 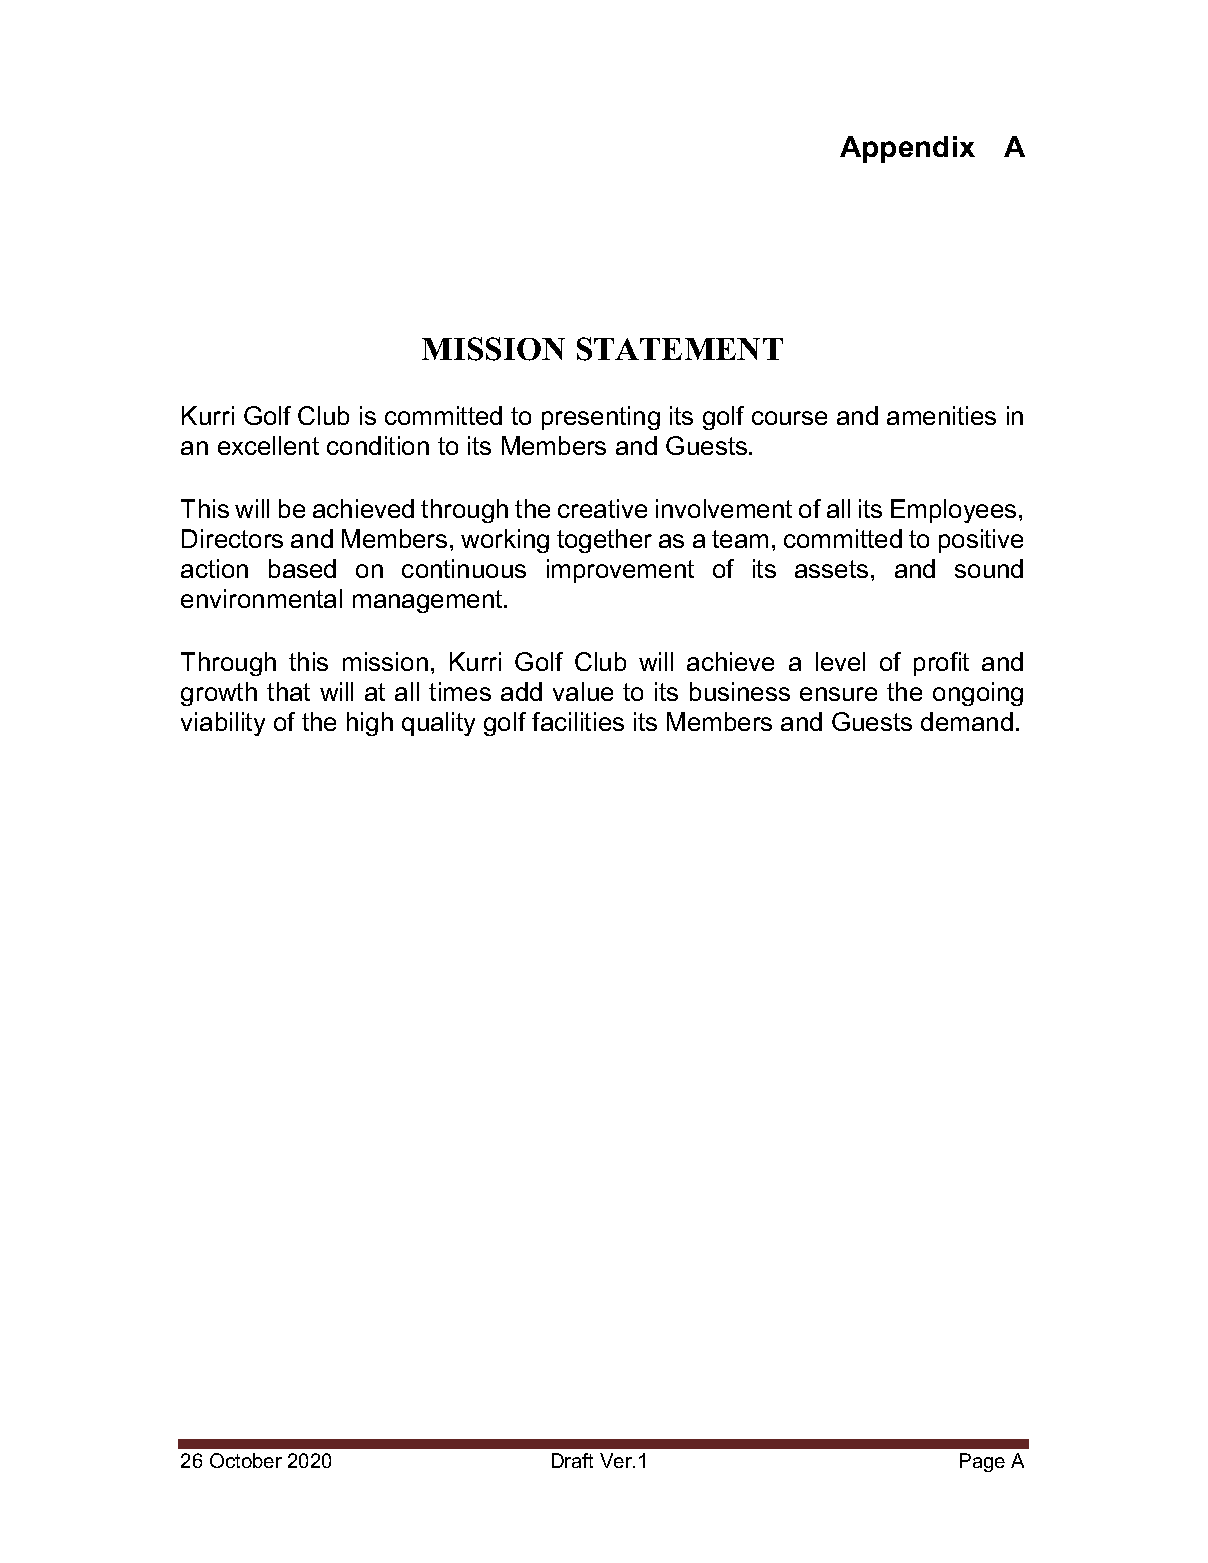 What do you see at coordinates (268, 445) in the screenshot?
I see `excellent` at bounding box center [268, 445].
